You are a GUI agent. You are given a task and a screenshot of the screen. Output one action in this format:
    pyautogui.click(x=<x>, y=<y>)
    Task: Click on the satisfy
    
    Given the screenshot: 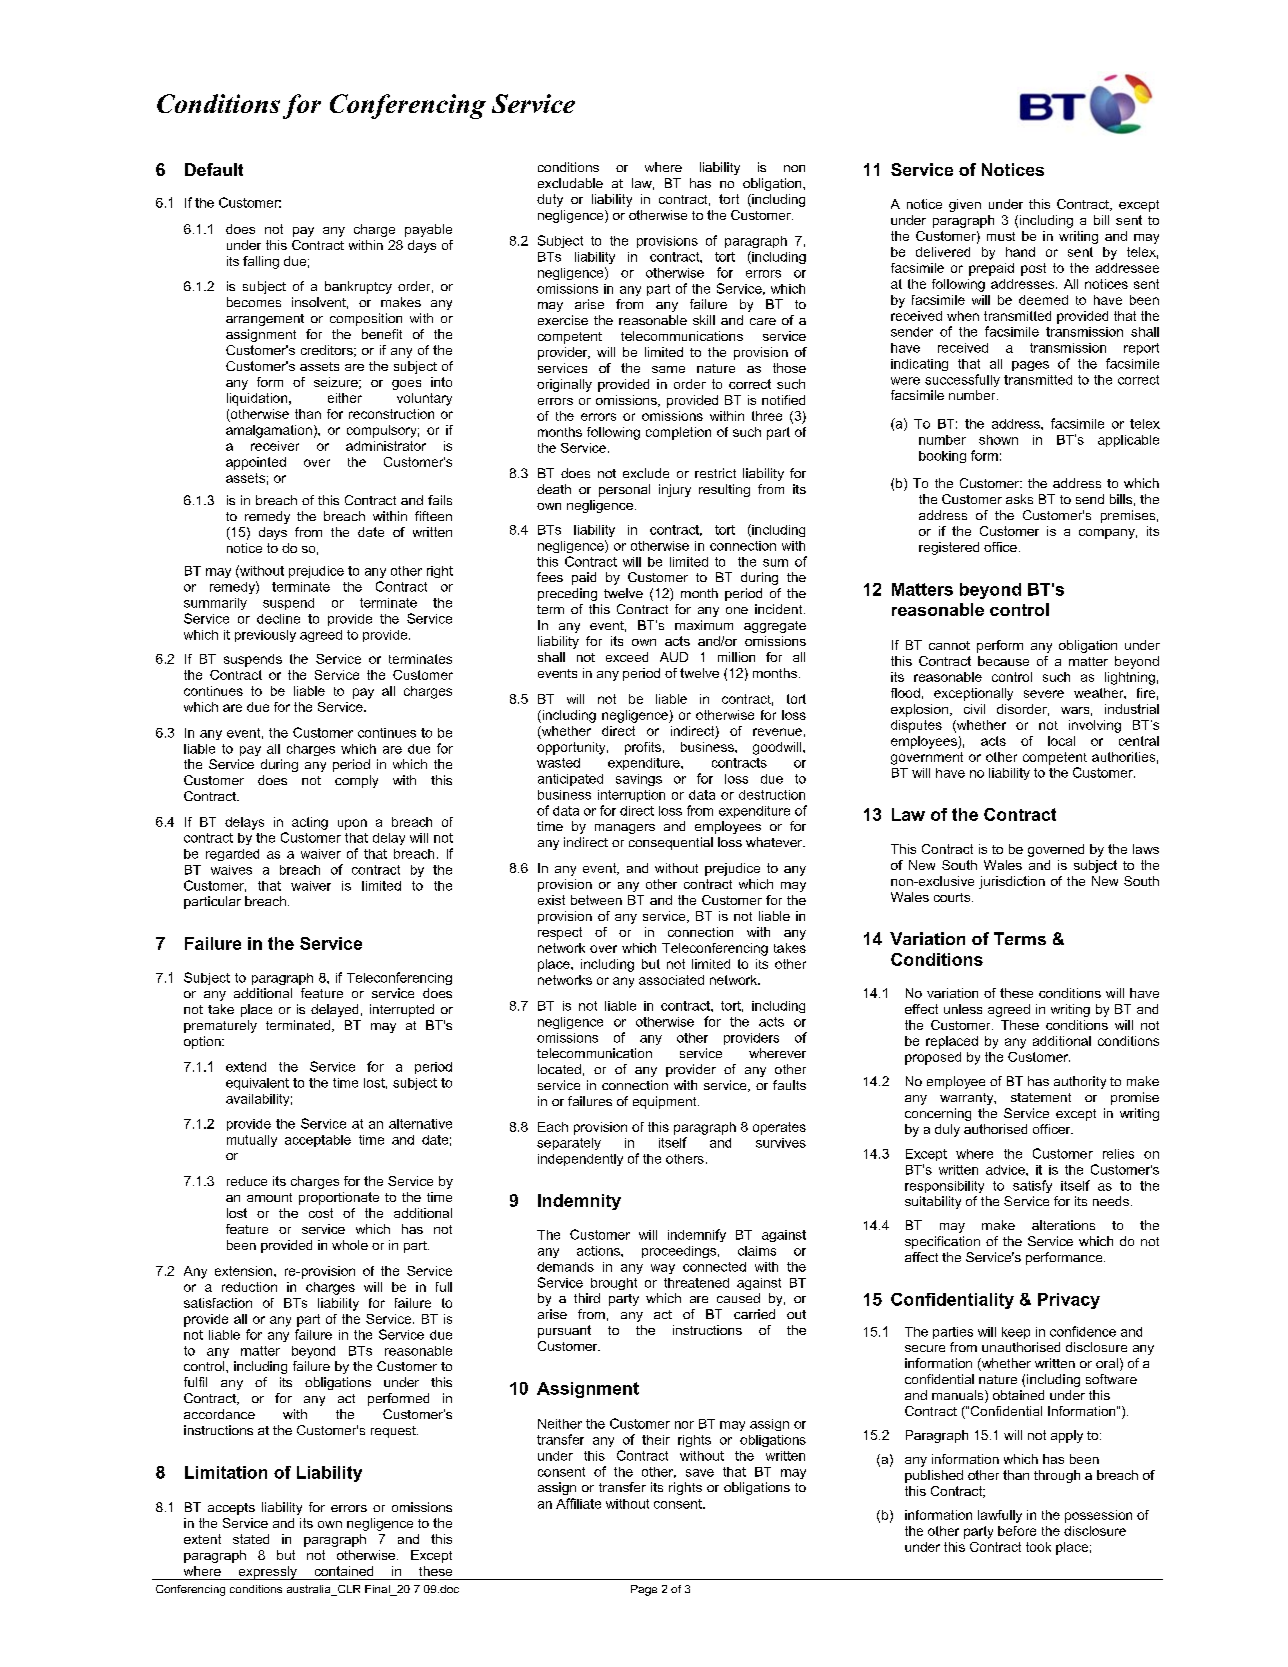 What is the action you would take?
    pyautogui.click(x=1032, y=1186)
